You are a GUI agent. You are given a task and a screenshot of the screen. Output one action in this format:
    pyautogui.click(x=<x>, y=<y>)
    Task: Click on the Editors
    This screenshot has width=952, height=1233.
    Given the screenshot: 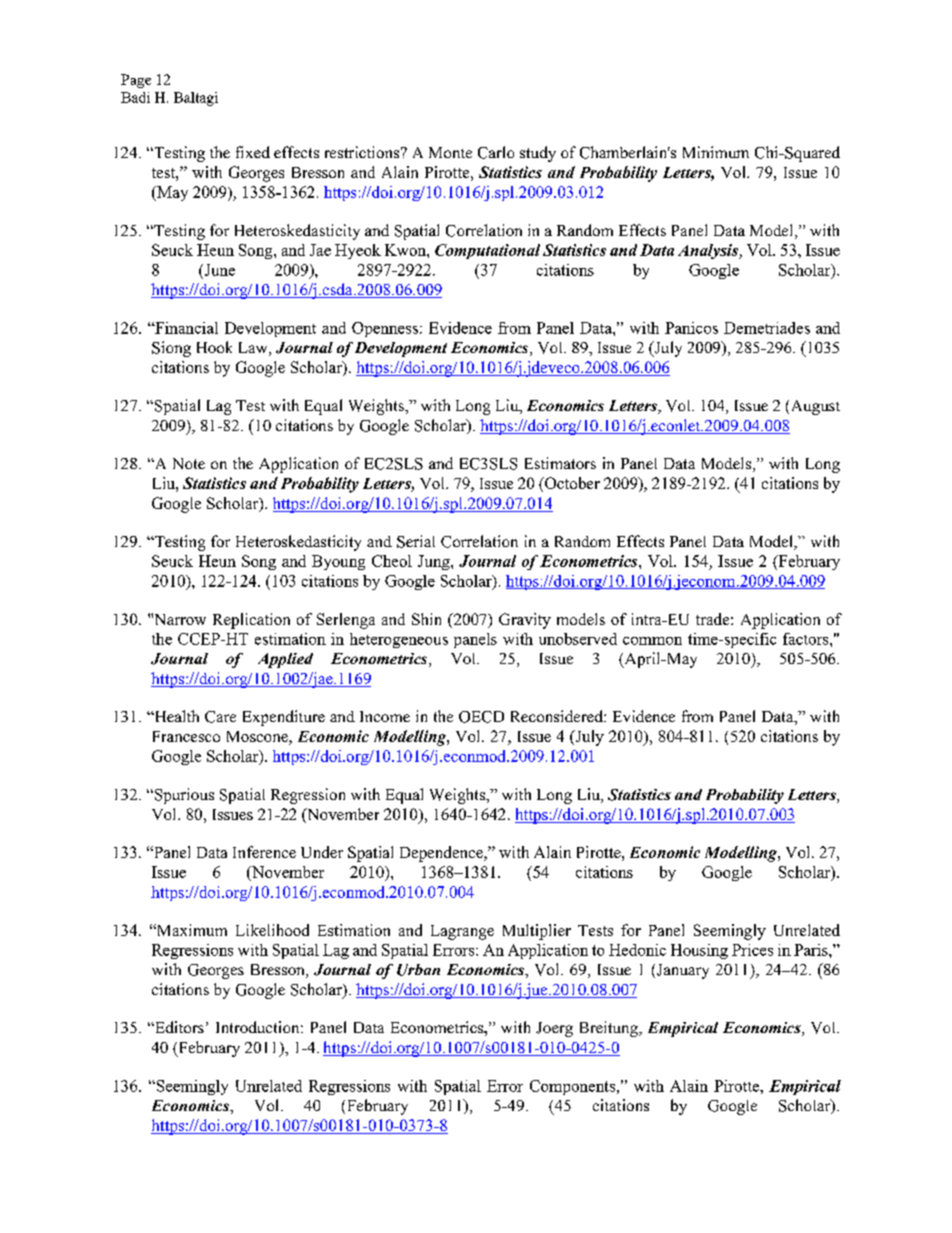 What is the action you would take?
    pyautogui.click(x=178, y=1027)
